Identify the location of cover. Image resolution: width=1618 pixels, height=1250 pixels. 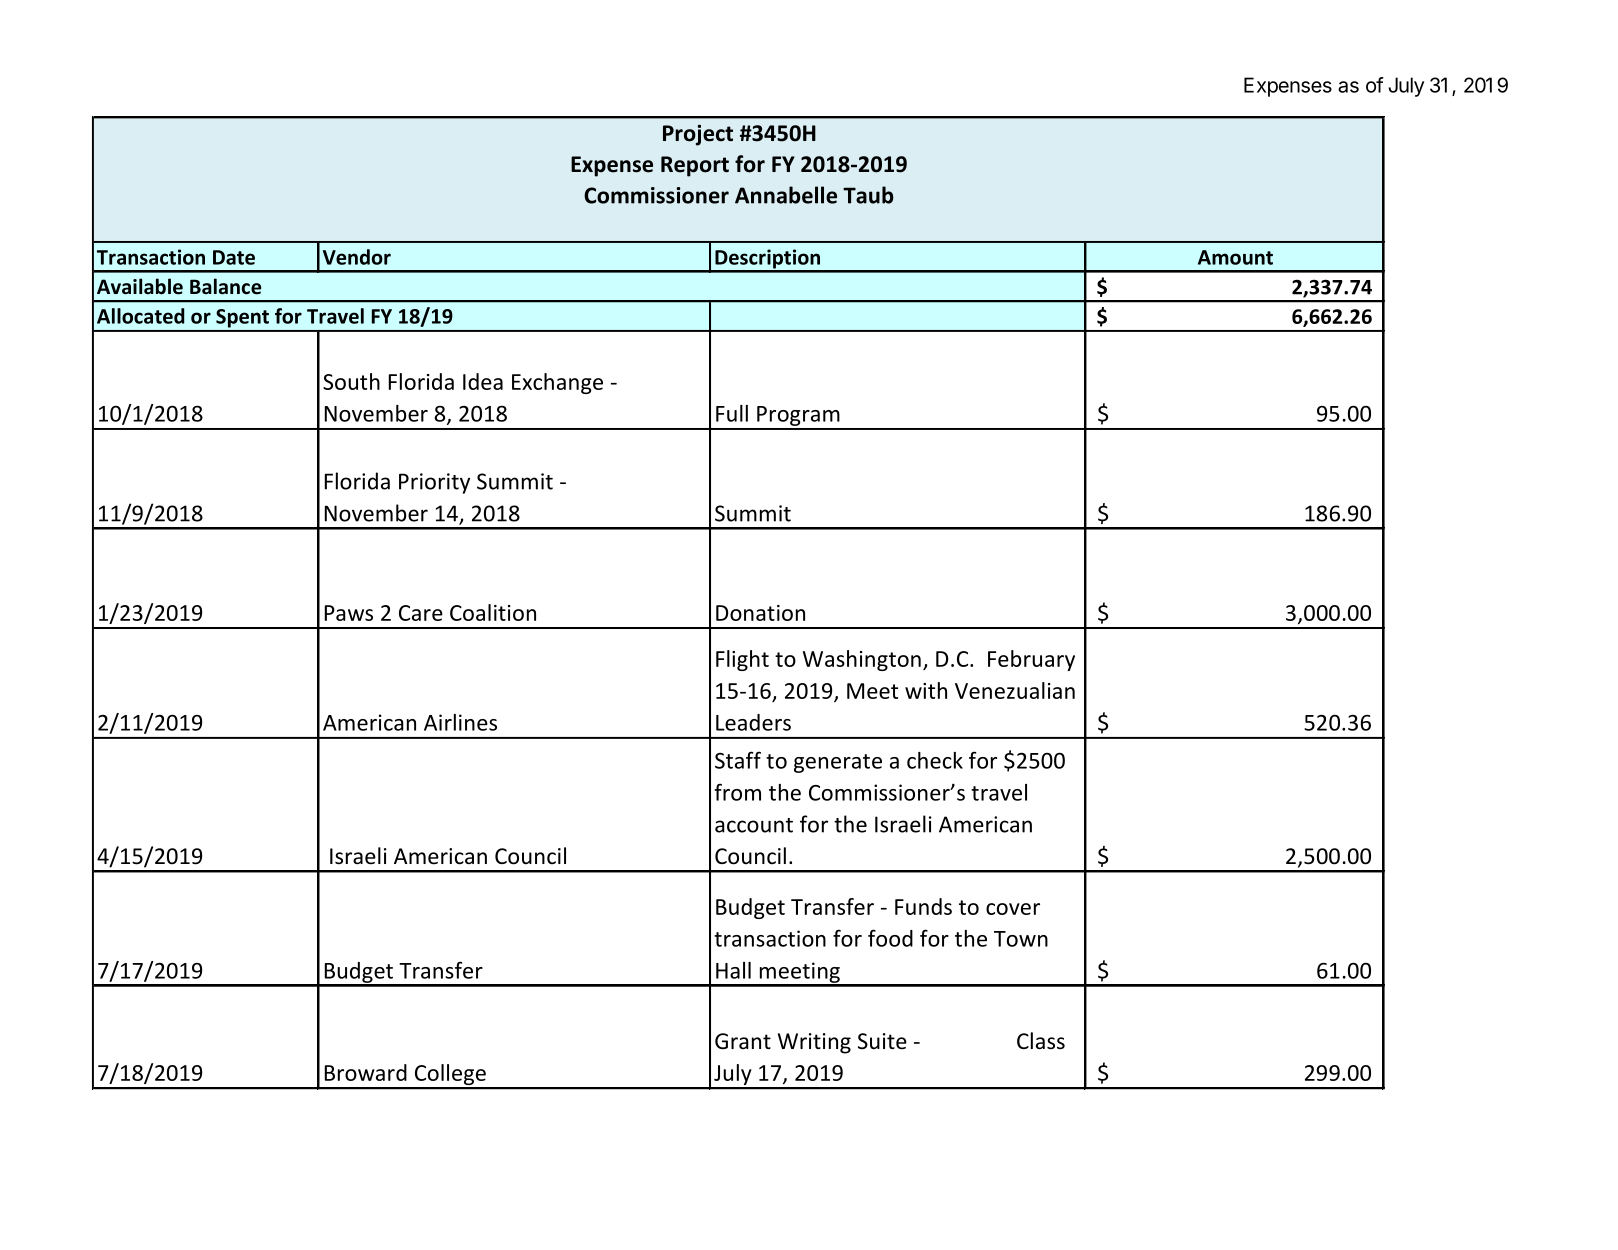
(1013, 909).
